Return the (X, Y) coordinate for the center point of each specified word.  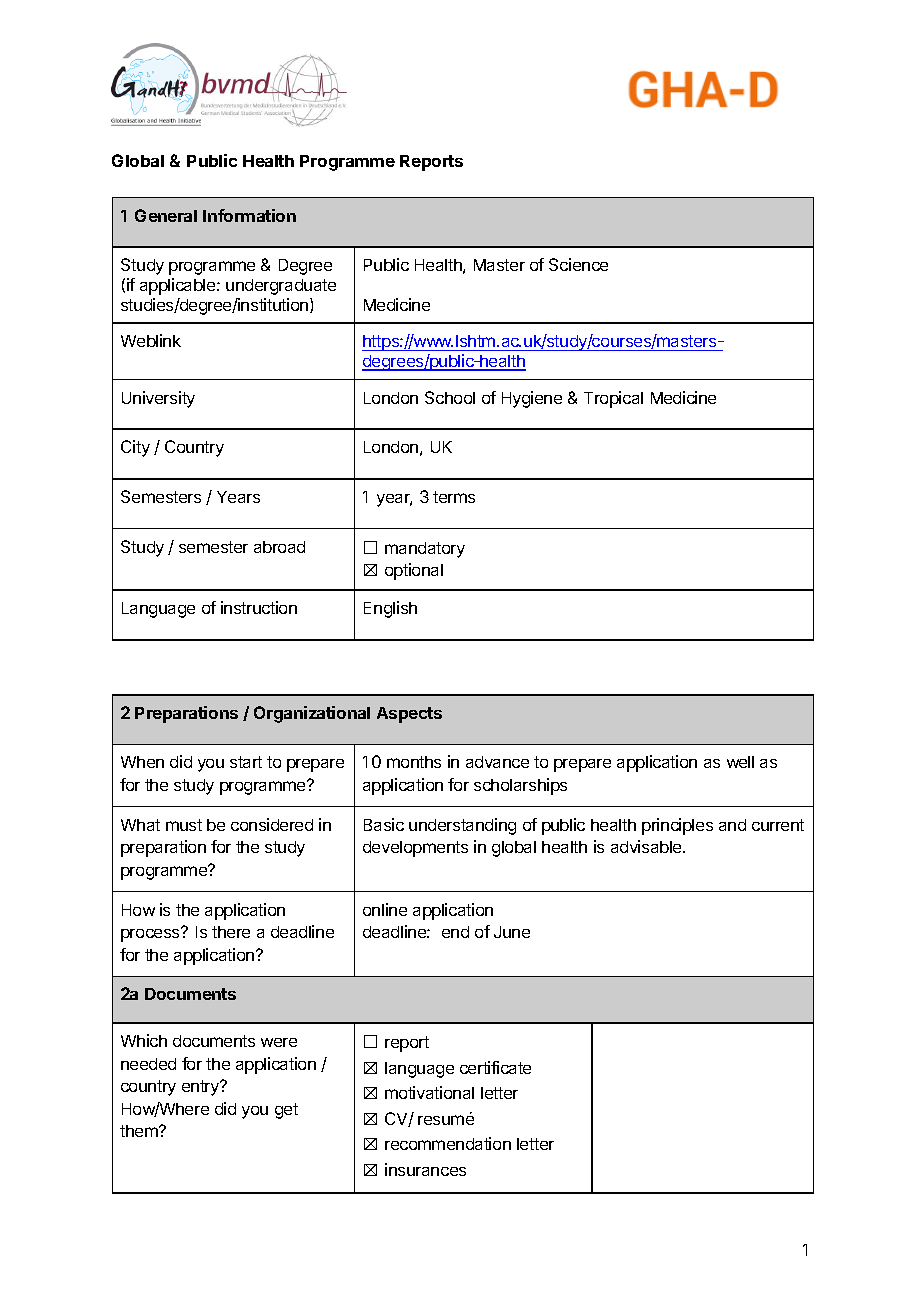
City (135, 448)
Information (249, 215)
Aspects (409, 715)
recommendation (448, 1143)
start (246, 762)
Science (578, 264)
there (231, 932)
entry (201, 1088)
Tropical (613, 399)
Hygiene (532, 399)
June (512, 932)
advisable (647, 846)
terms (454, 497)
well (740, 762)
